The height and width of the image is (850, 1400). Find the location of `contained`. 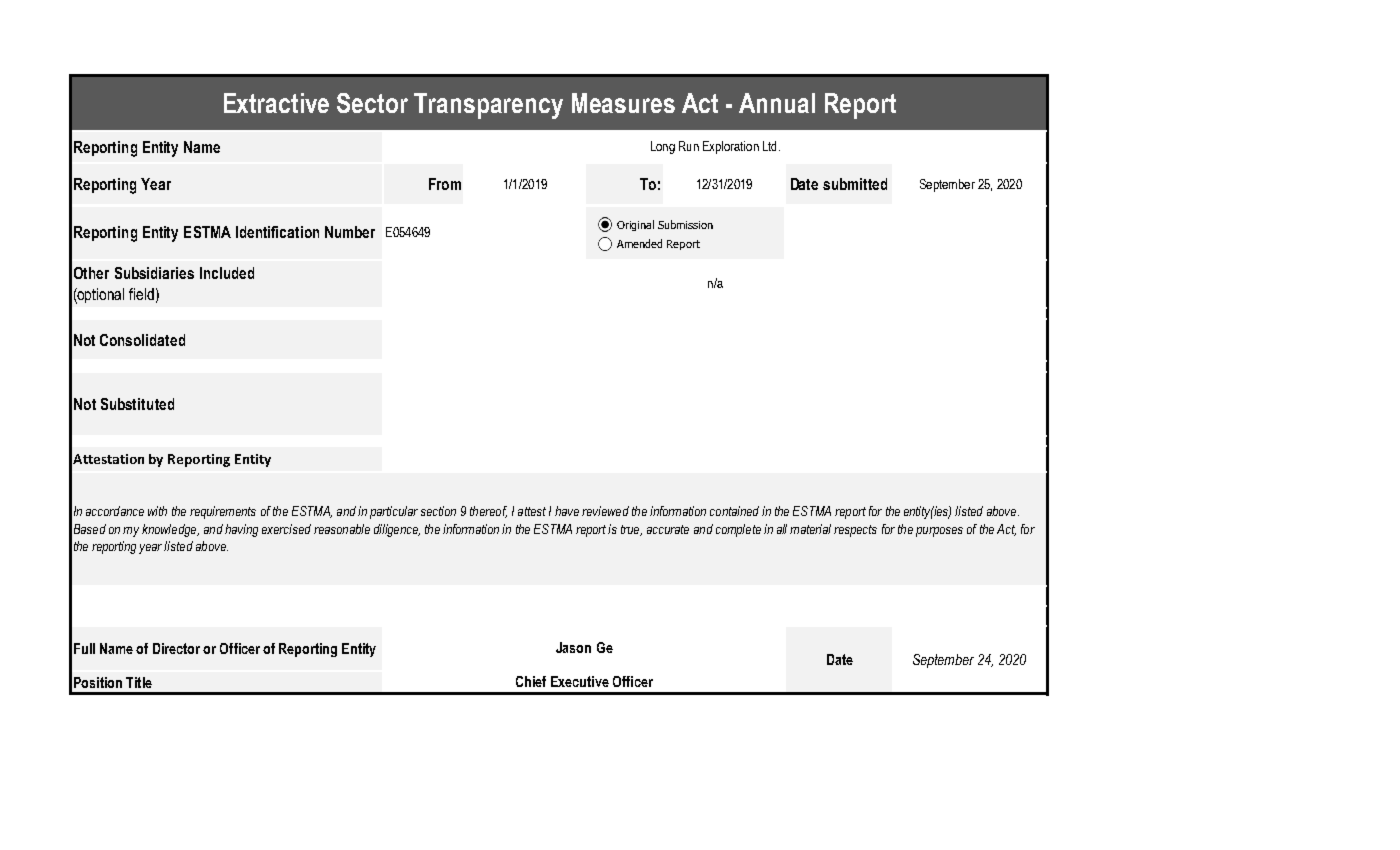

contained is located at coordinates (734, 511).
